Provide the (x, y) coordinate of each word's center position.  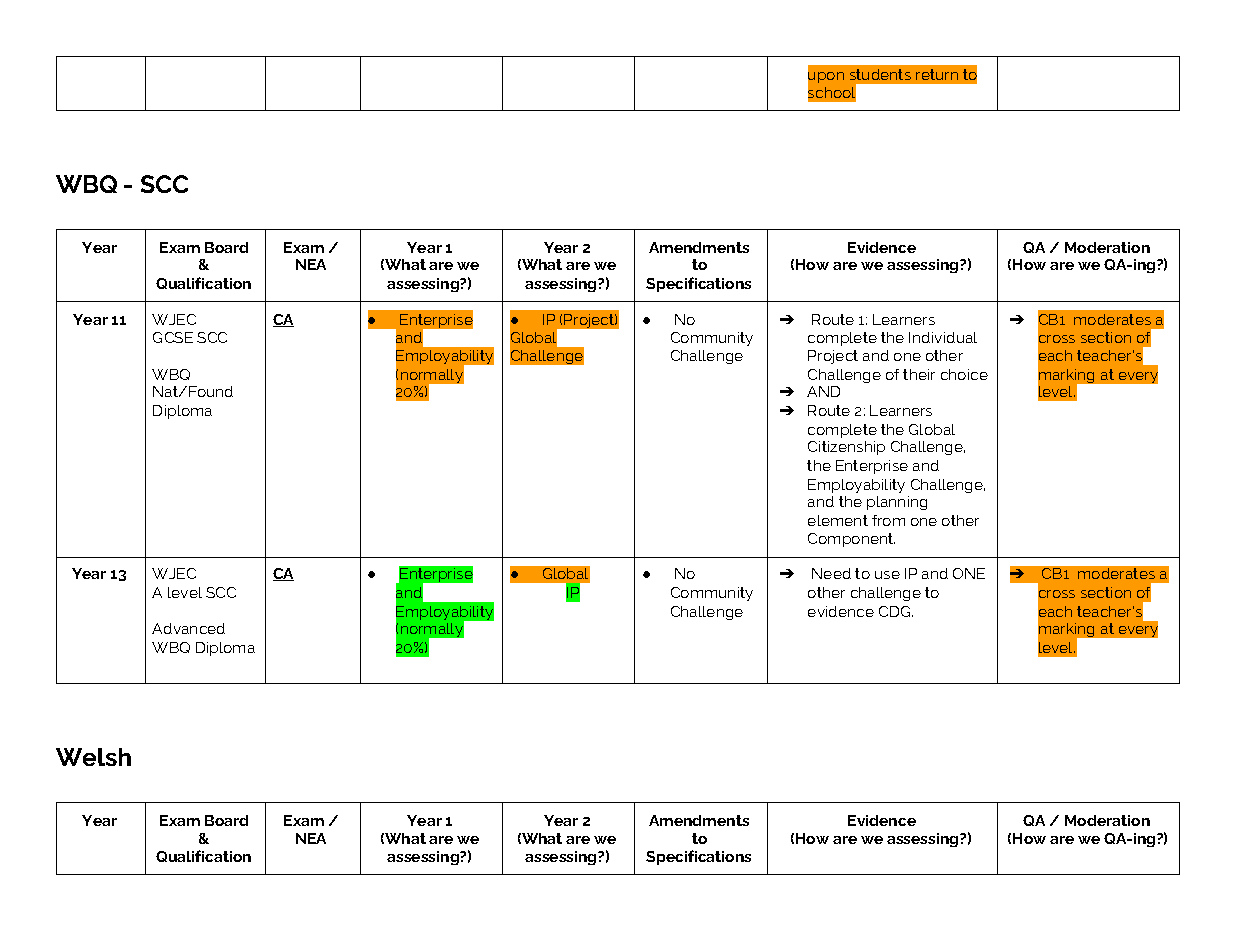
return (937, 74)
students (880, 74)
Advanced (188, 628)
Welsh (93, 757)
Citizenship (846, 448)
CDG (896, 611)
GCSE (173, 337)
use (887, 575)
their (919, 374)
